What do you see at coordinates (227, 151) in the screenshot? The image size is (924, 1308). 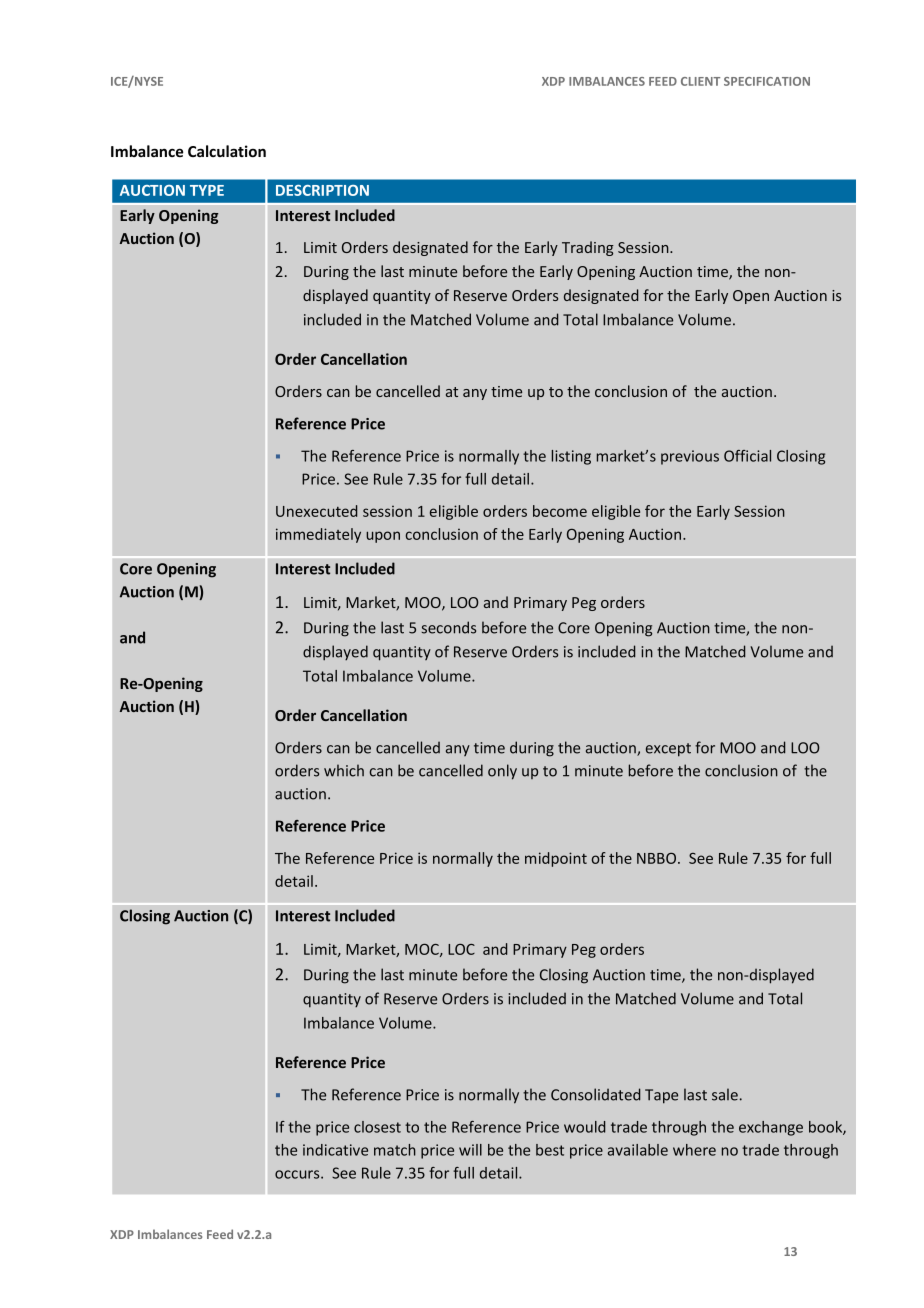 I see `Calculation` at bounding box center [227, 151].
